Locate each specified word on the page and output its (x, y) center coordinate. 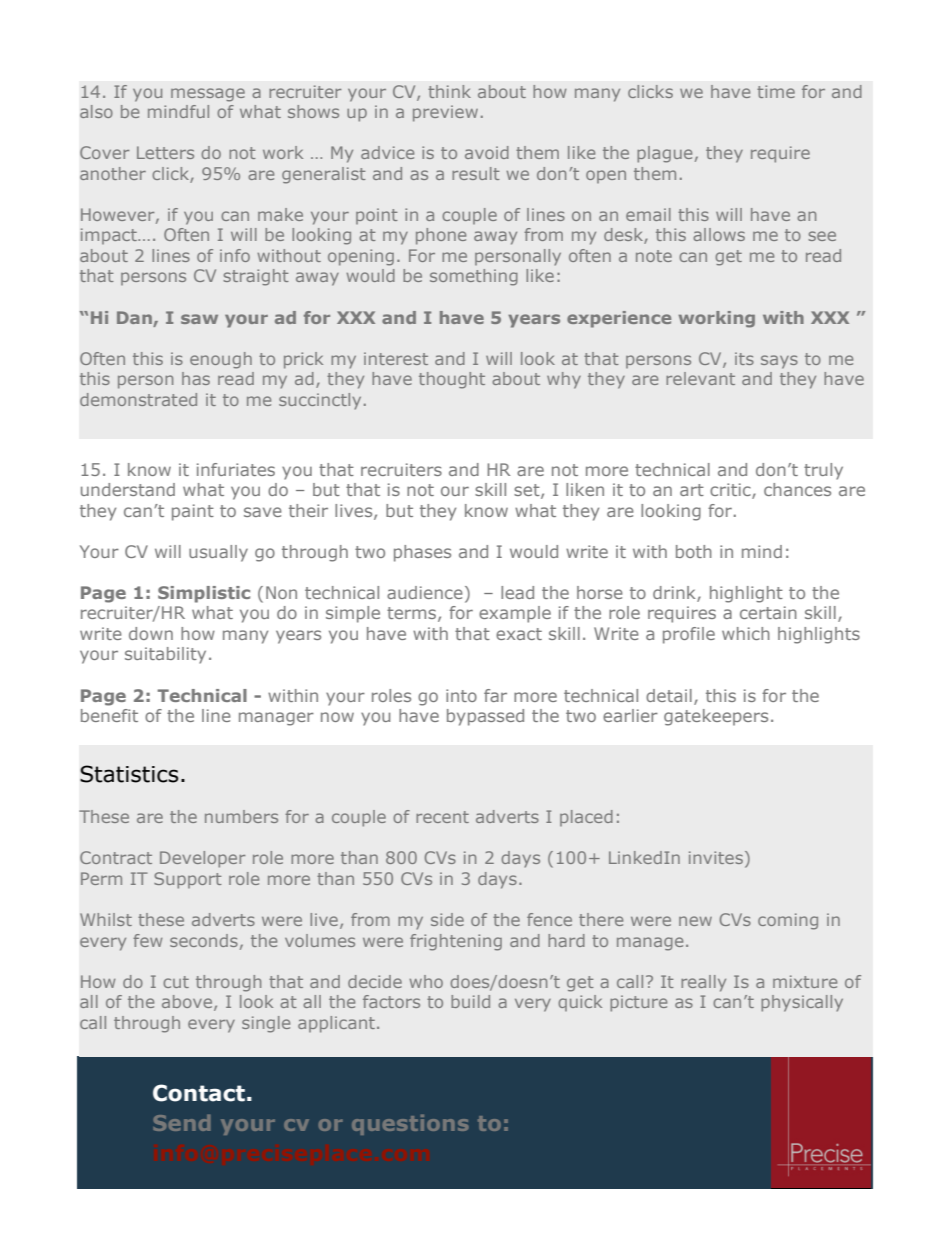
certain (768, 612)
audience (425, 592)
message (208, 95)
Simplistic (204, 594)
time (776, 91)
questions (410, 1125)
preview (445, 113)
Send (181, 1123)
